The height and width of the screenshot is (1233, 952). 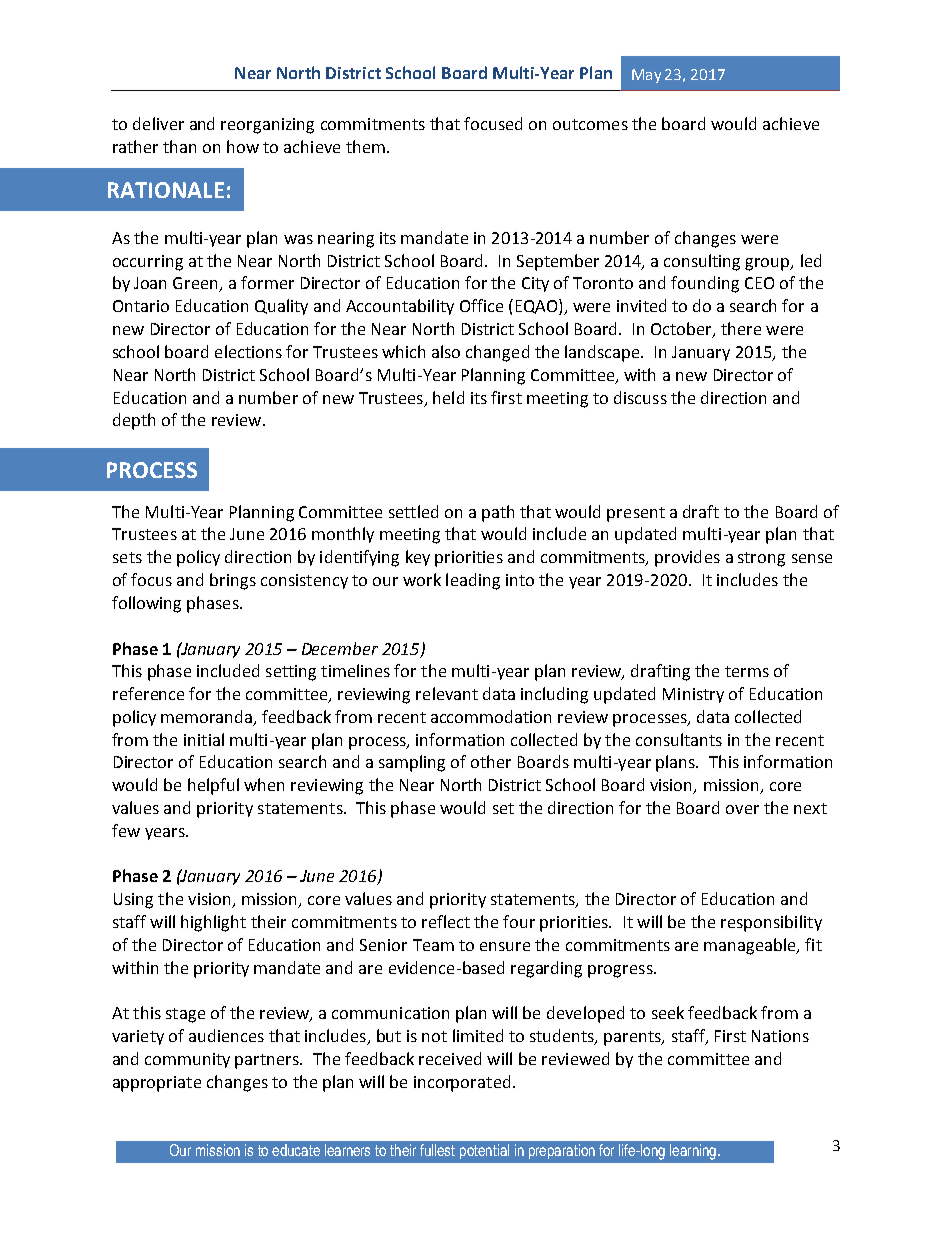 I want to click on deliver, so click(x=158, y=123).
